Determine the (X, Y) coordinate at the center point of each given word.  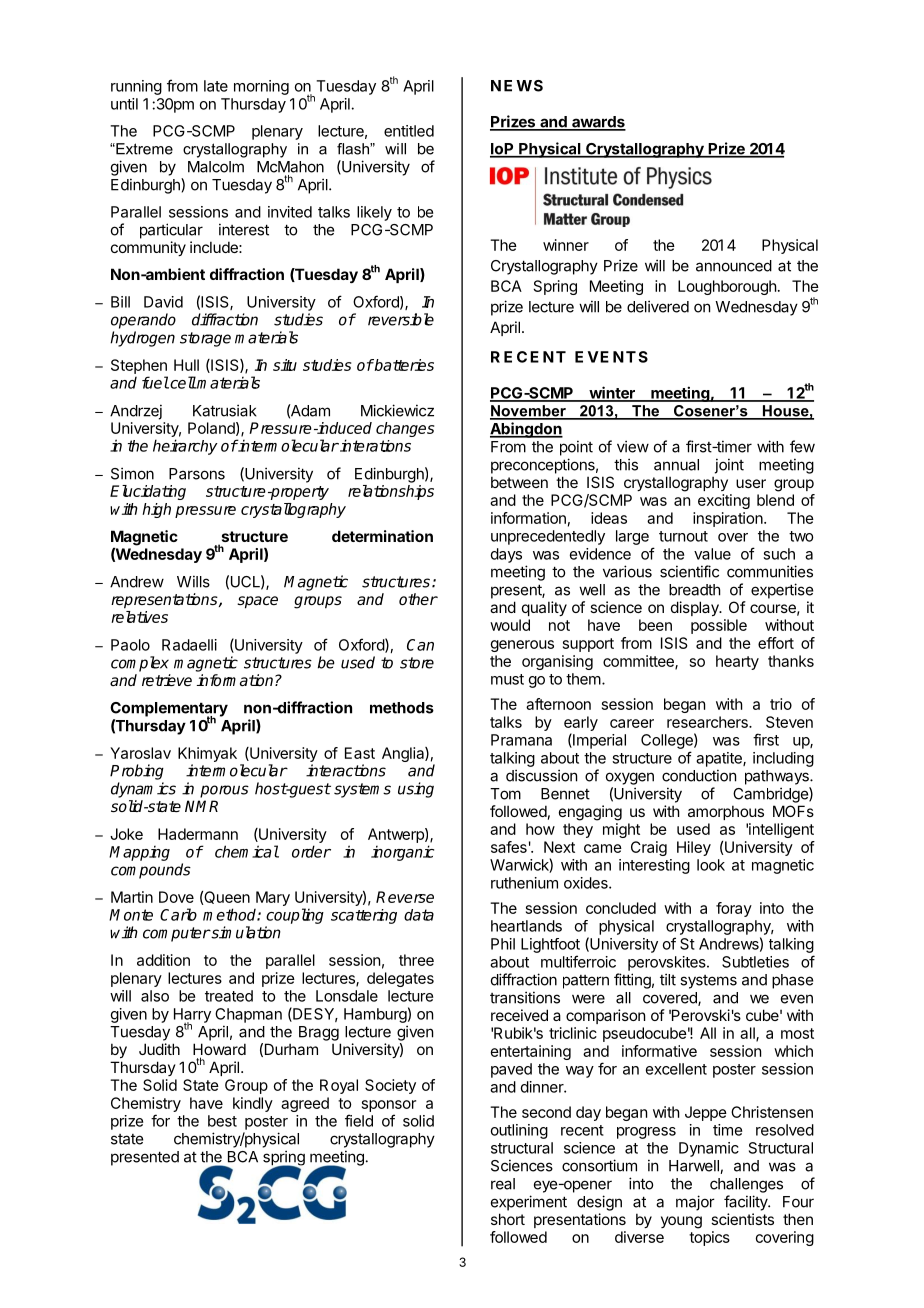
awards (598, 123)
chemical (247, 851)
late (216, 86)
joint (729, 466)
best (222, 1121)
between (519, 482)
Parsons (197, 474)
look (711, 865)
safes (509, 847)
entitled (409, 131)
